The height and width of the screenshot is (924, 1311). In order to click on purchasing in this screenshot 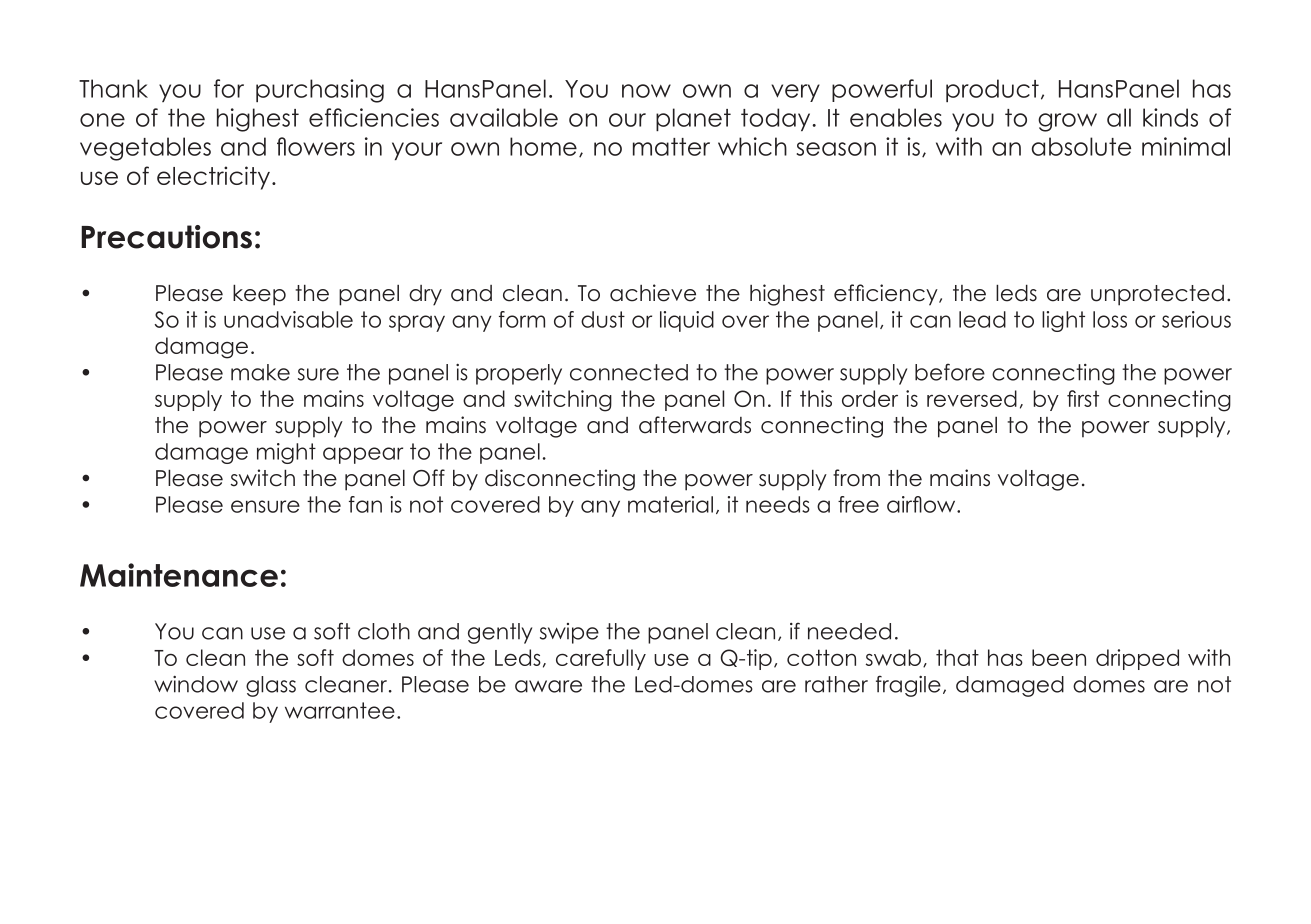, I will do `click(320, 91)`.
